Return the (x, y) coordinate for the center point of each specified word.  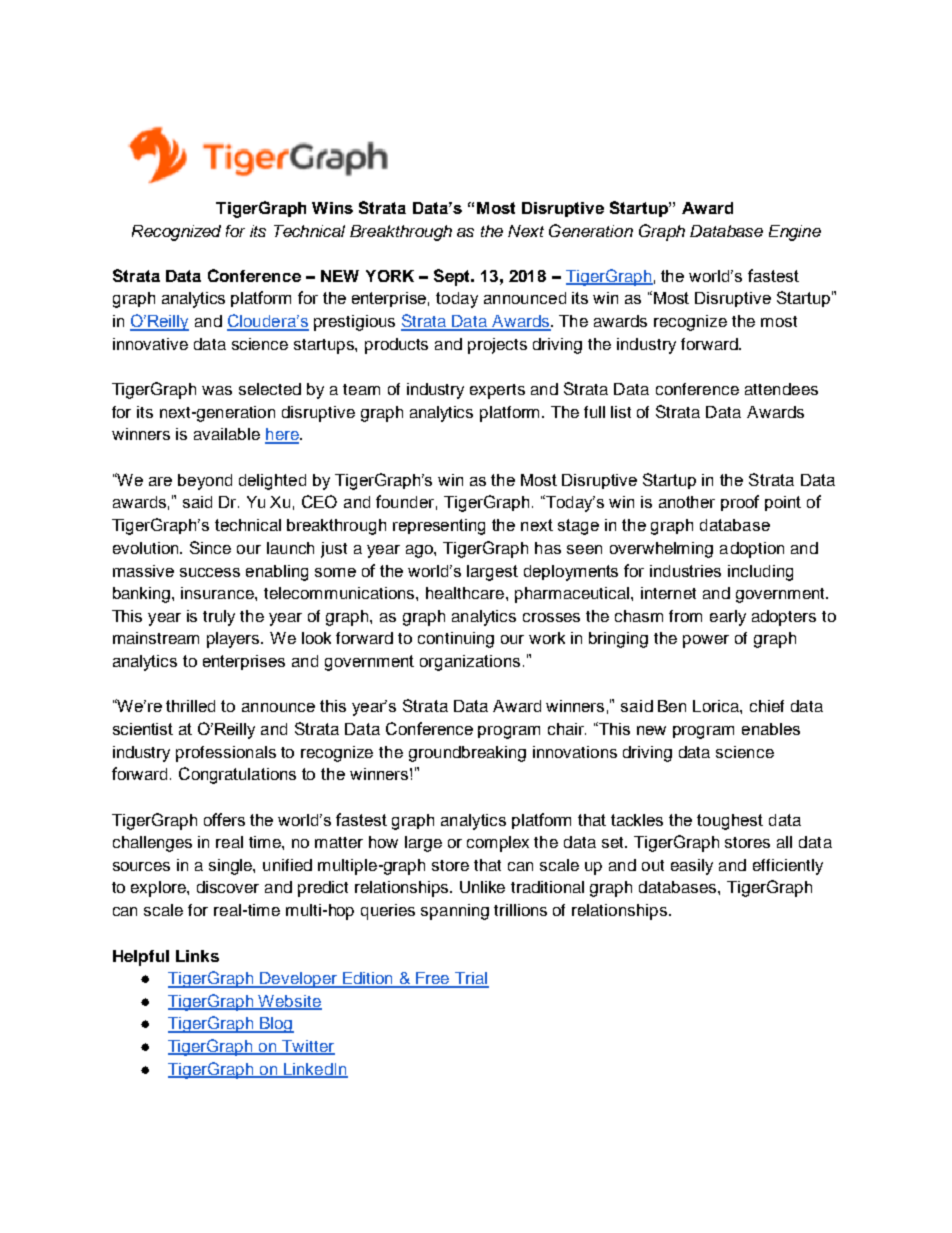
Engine (795, 233)
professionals (226, 754)
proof (740, 503)
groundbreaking (467, 754)
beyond (205, 482)
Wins (332, 208)
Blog (276, 1025)
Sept (453, 277)
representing (439, 527)
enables (771, 729)
